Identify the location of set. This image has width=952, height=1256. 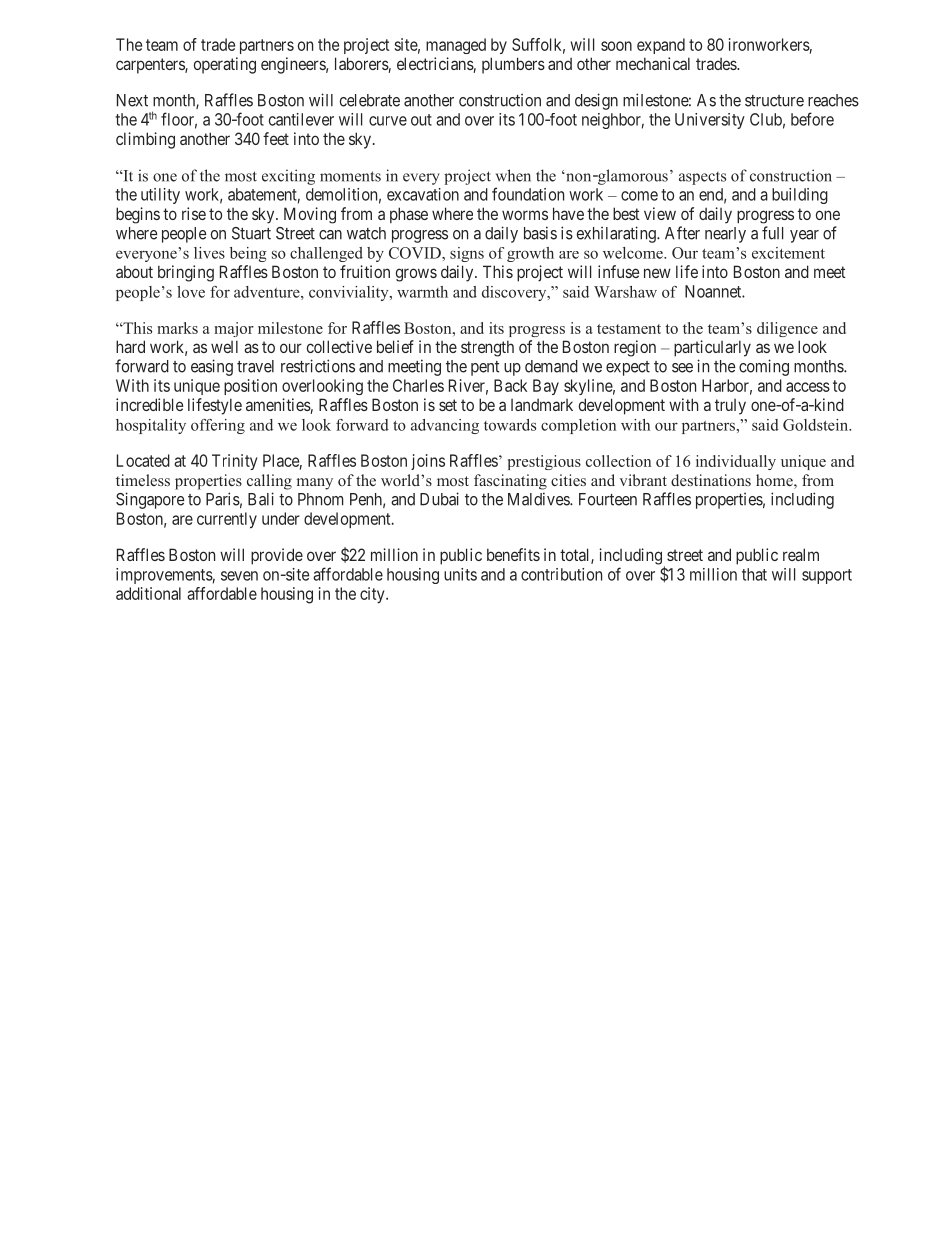
(448, 405).
